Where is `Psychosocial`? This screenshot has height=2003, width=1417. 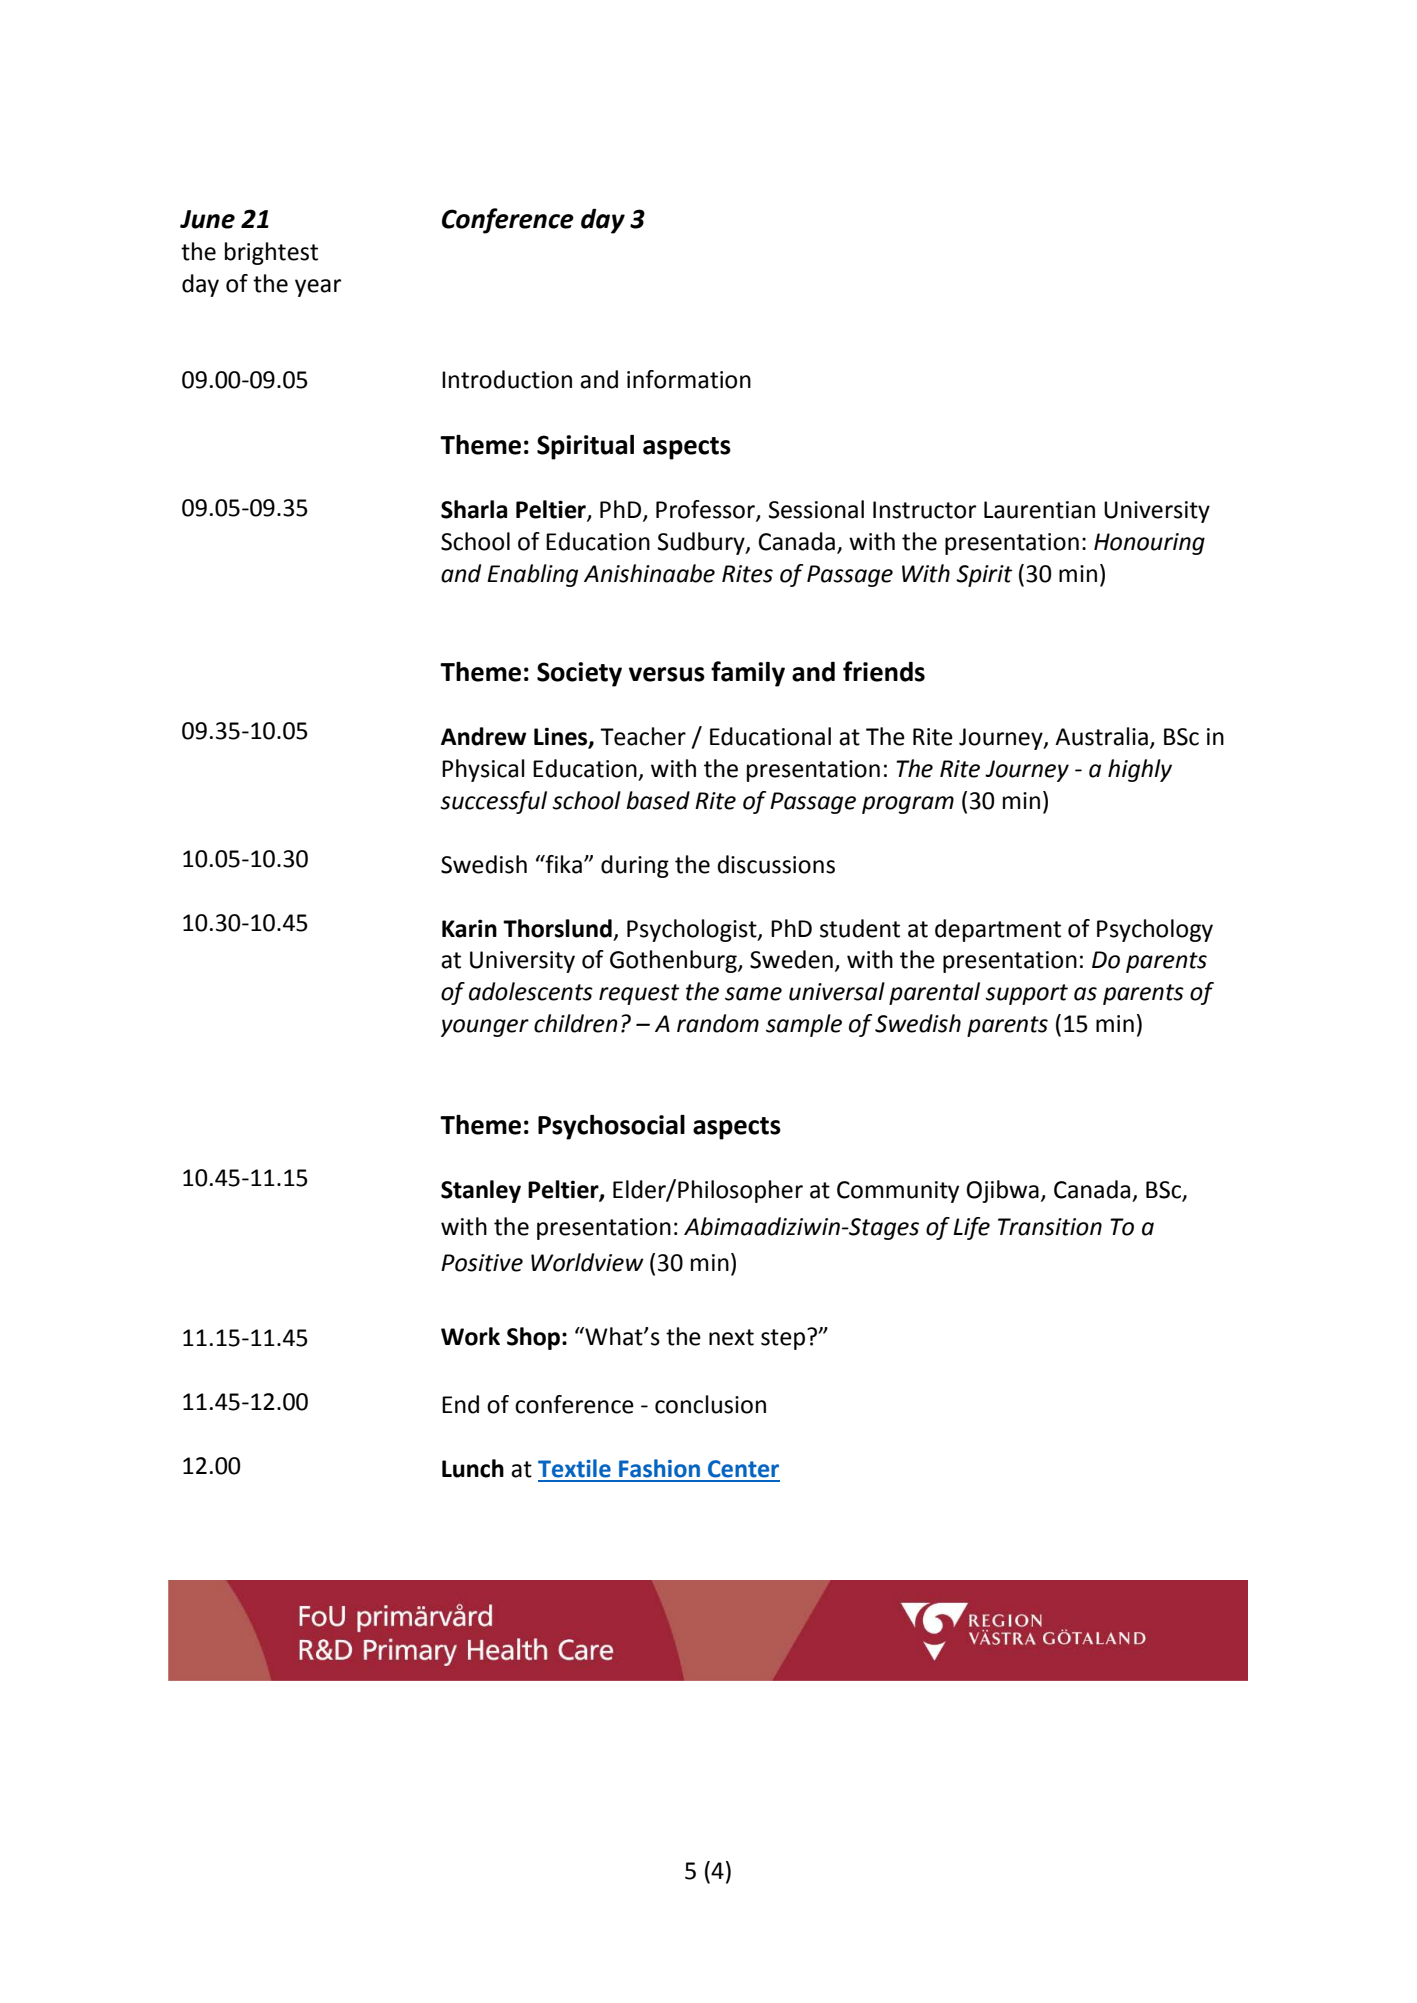 Psychosocial is located at coordinates (611, 1127).
